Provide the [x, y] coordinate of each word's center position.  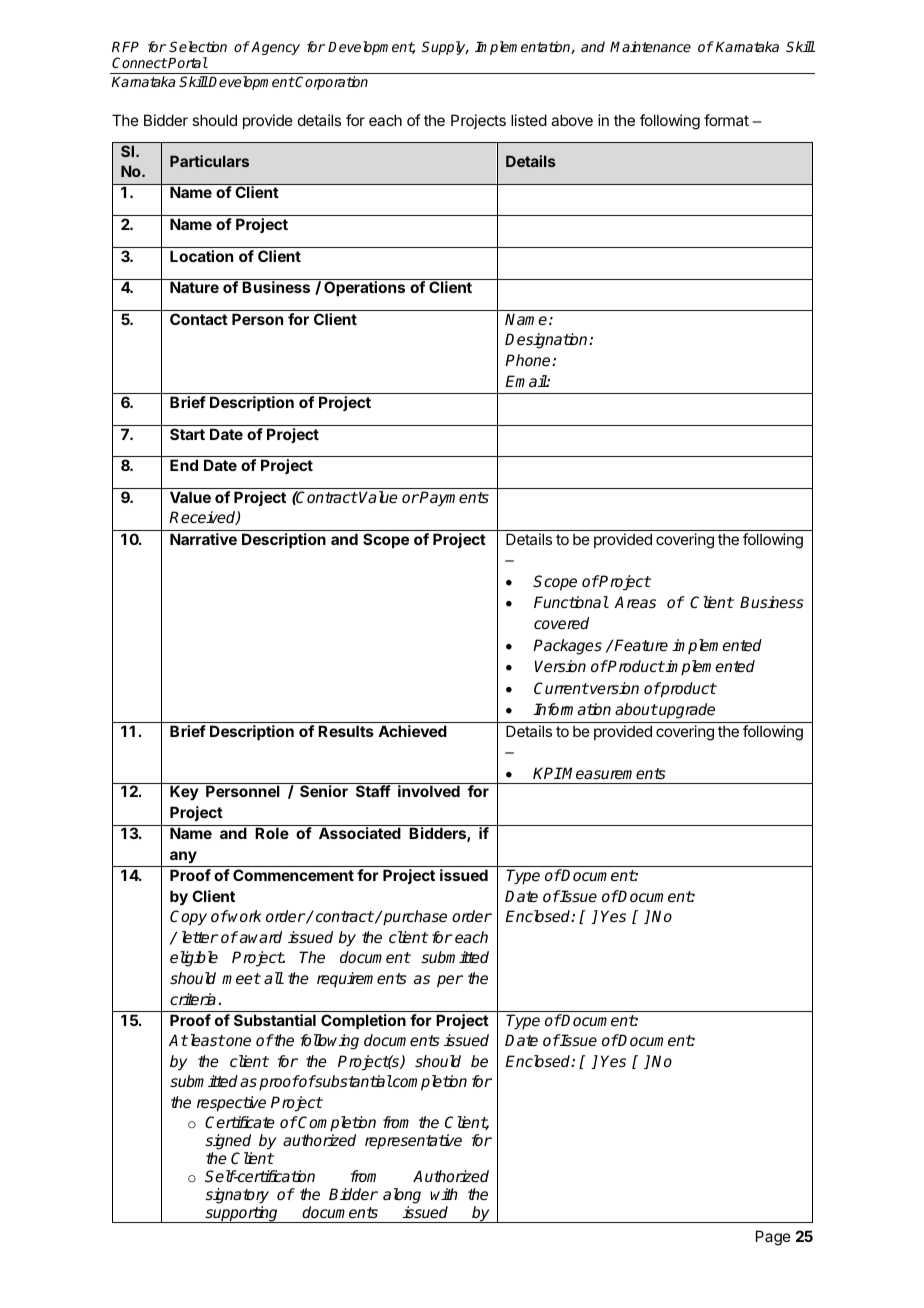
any [183, 857]
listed [529, 120]
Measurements [613, 773]
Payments [453, 499]
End [184, 465]
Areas [635, 602]
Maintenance [650, 46]
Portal [187, 62]
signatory [237, 1196]
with [444, 1194]
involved [429, 791]
